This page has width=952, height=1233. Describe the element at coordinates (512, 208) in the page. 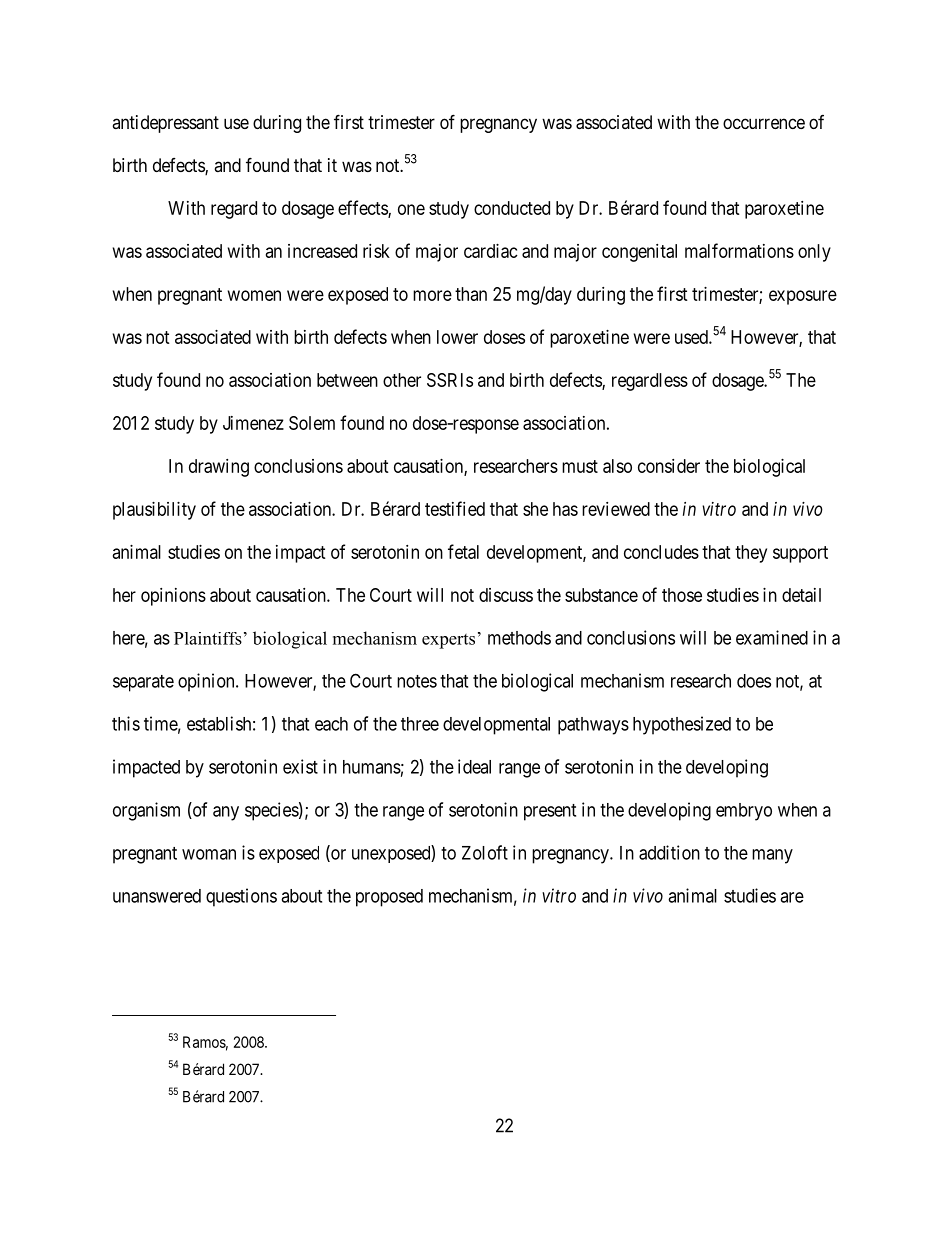

I see `conducted` at that location.
